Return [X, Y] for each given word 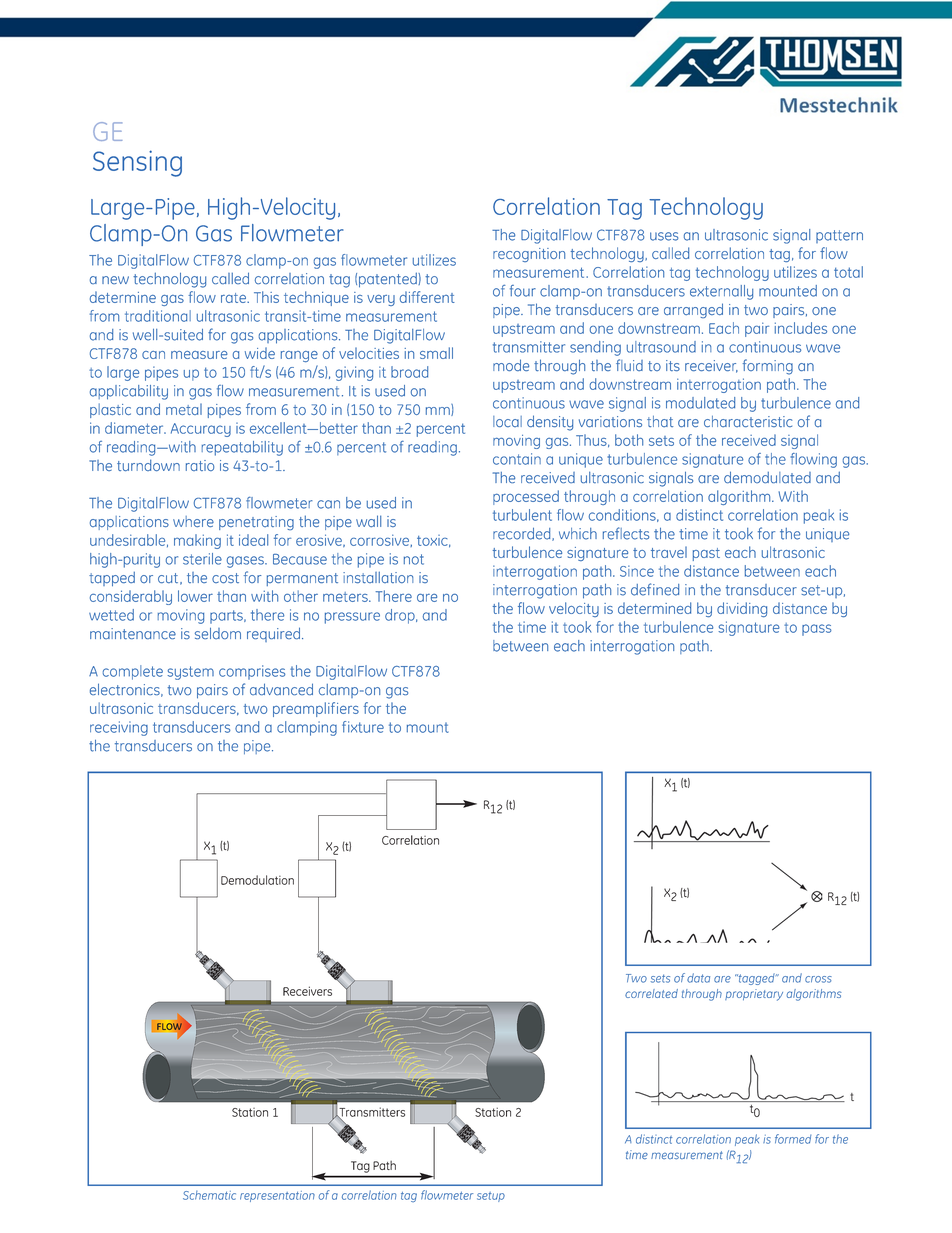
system [190, 673]
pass [817, 630]
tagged [756, 979]
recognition [529, 255]
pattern [839, 236]
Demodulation [257, 880]
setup [491, 1197]
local [507, 421]
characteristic [748, 421]
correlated [651, 993]
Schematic [209, 1195]
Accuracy [201, 430]
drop [401, 616]
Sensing [137, 163]
